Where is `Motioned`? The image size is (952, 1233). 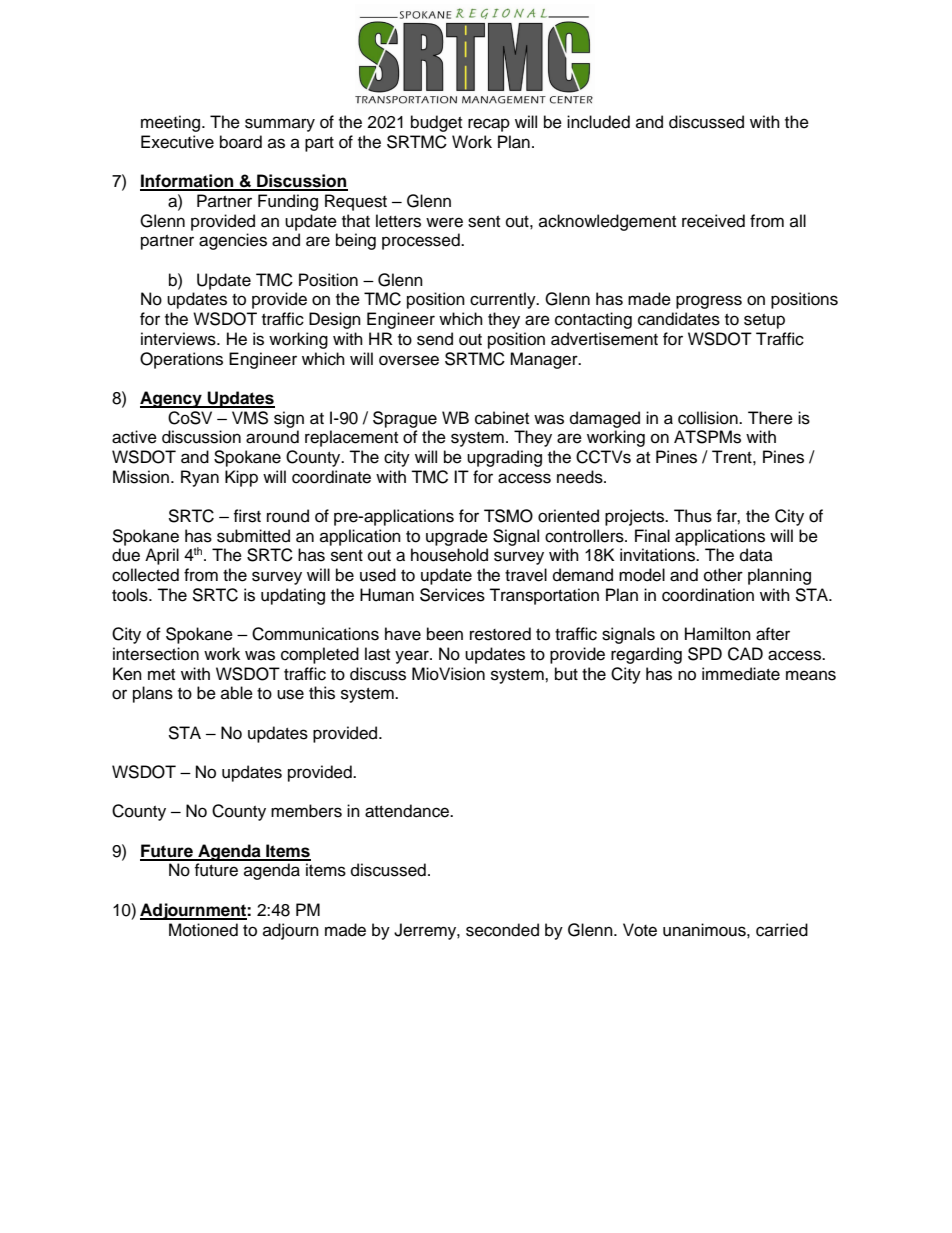 Motioned is located at coordinates (203, 930).
